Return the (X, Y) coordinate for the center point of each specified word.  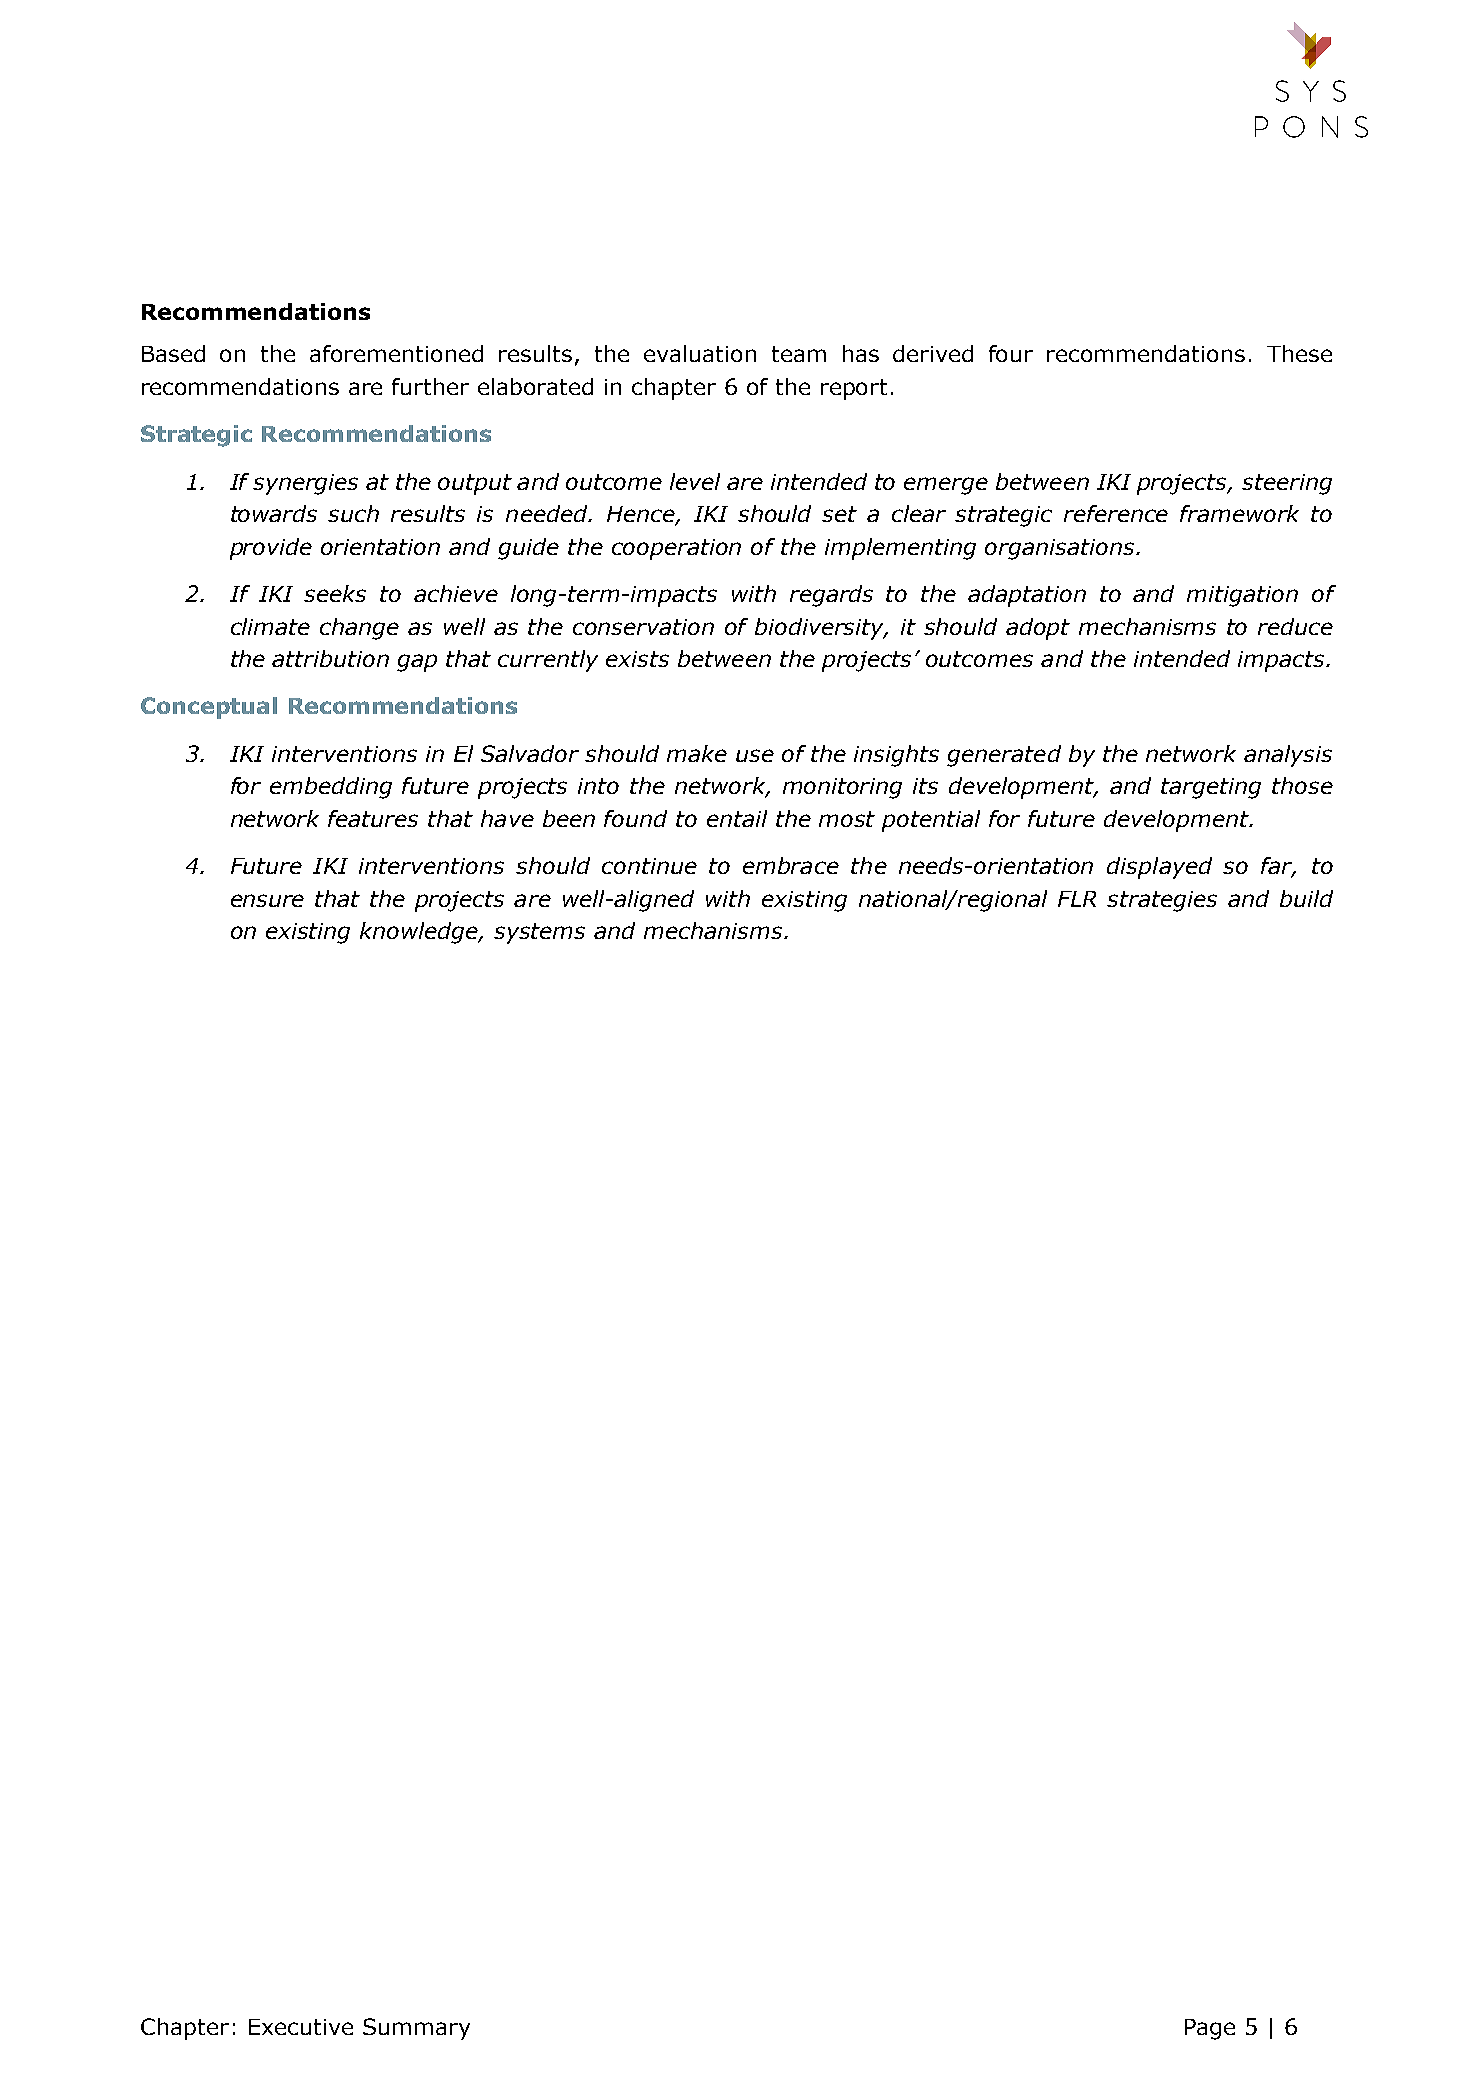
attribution (330, 658)
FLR (1077, 899)
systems (539, 933)
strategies (1162, 901)
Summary (416, 2029)
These (1299, 353)
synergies (305, 484)
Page (1210, 2029)
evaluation (700, 353)
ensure (267, 900)
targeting (1211, 788)
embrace (791, 865)
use (755, 755)
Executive (301, 2027)
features (373, 818)
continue (649, 866)
